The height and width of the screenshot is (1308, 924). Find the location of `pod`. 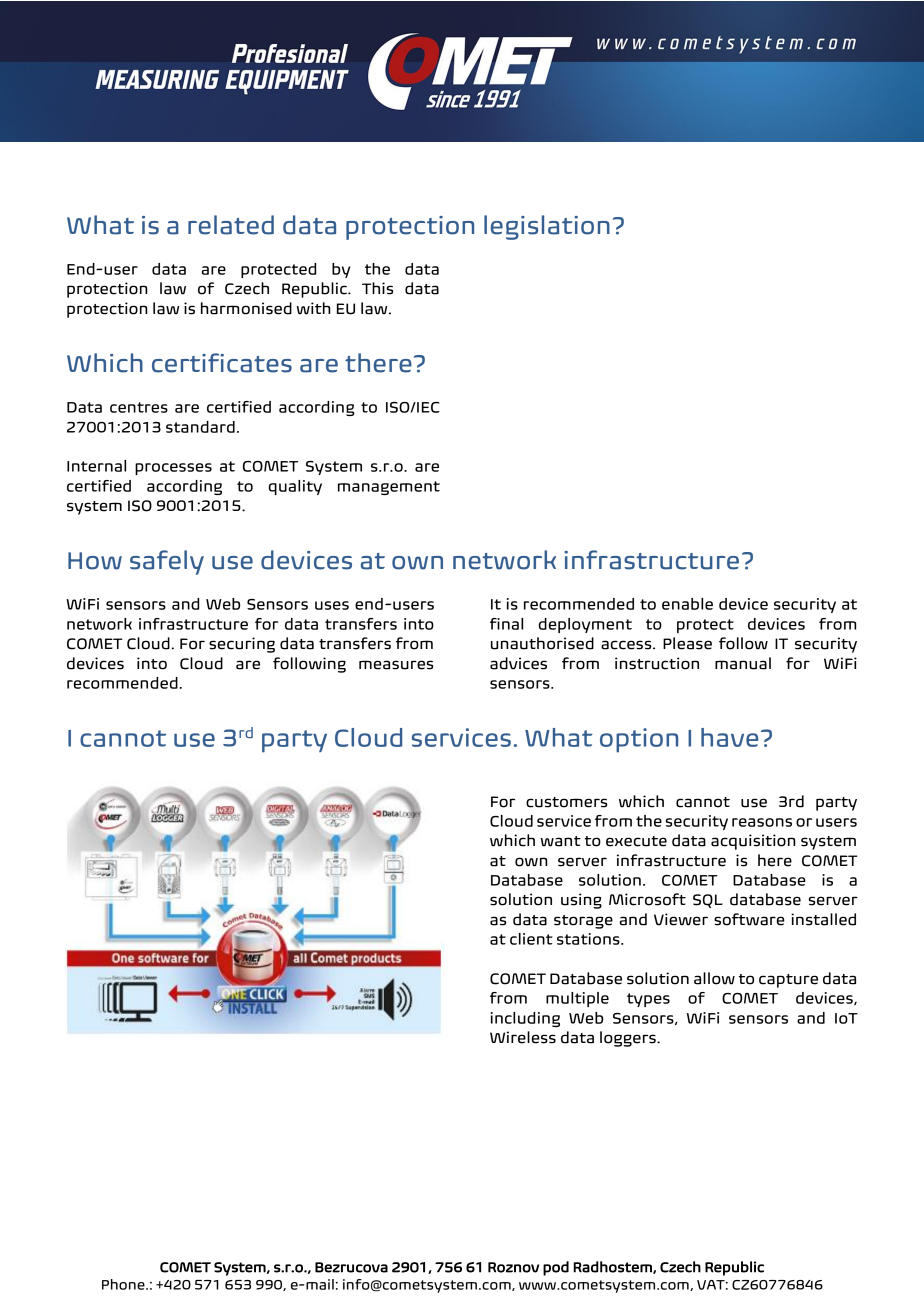

pod is located at coordinates (556, 1268).
